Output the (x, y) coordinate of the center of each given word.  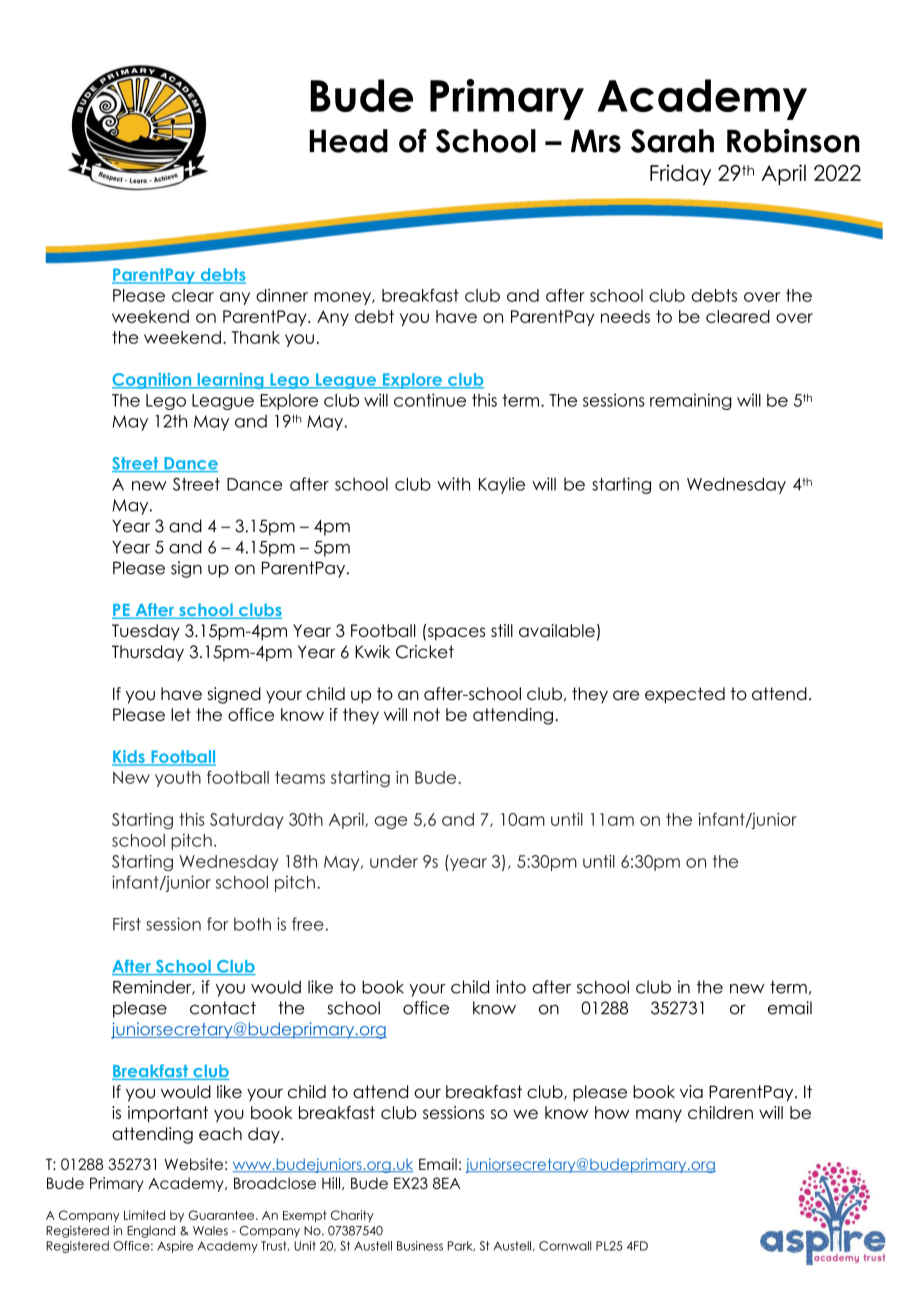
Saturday (247, 821)
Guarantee (222, 1215)
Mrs (596, 141)
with (453, 484)
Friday (680, 174)
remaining (691, 401)
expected (685, 695)
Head (348, 141)
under (394, 861)
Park (461, 1246)
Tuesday (146, 632)
